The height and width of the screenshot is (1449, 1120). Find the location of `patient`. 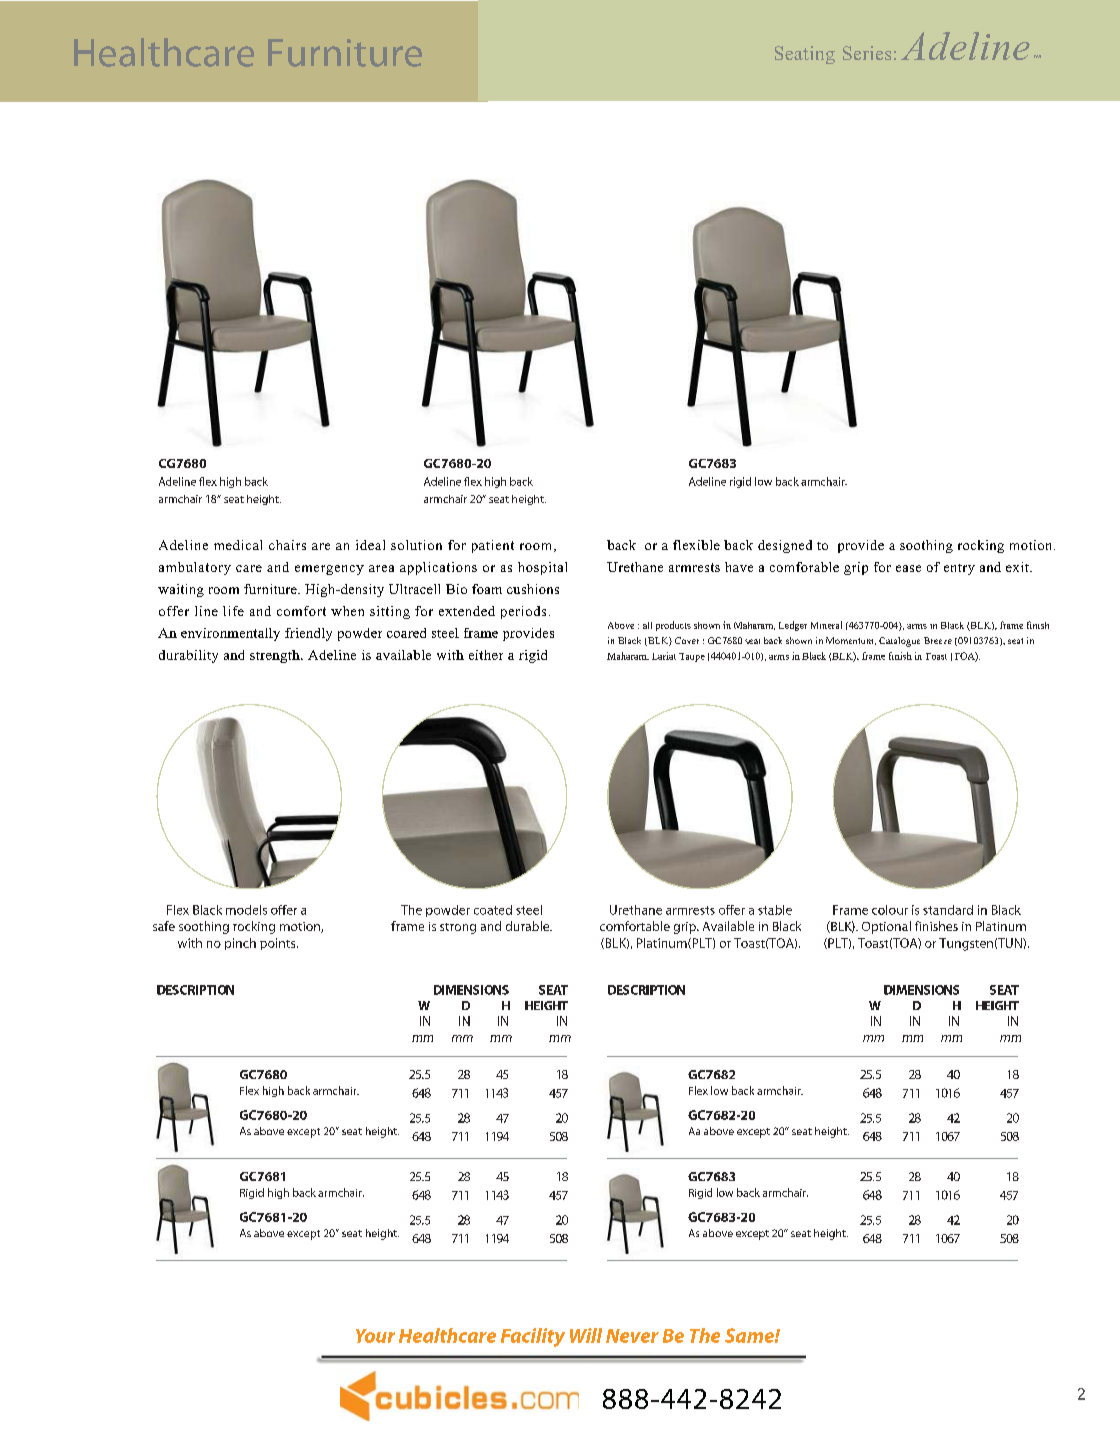

patient is located at coordinates (493, 546).
